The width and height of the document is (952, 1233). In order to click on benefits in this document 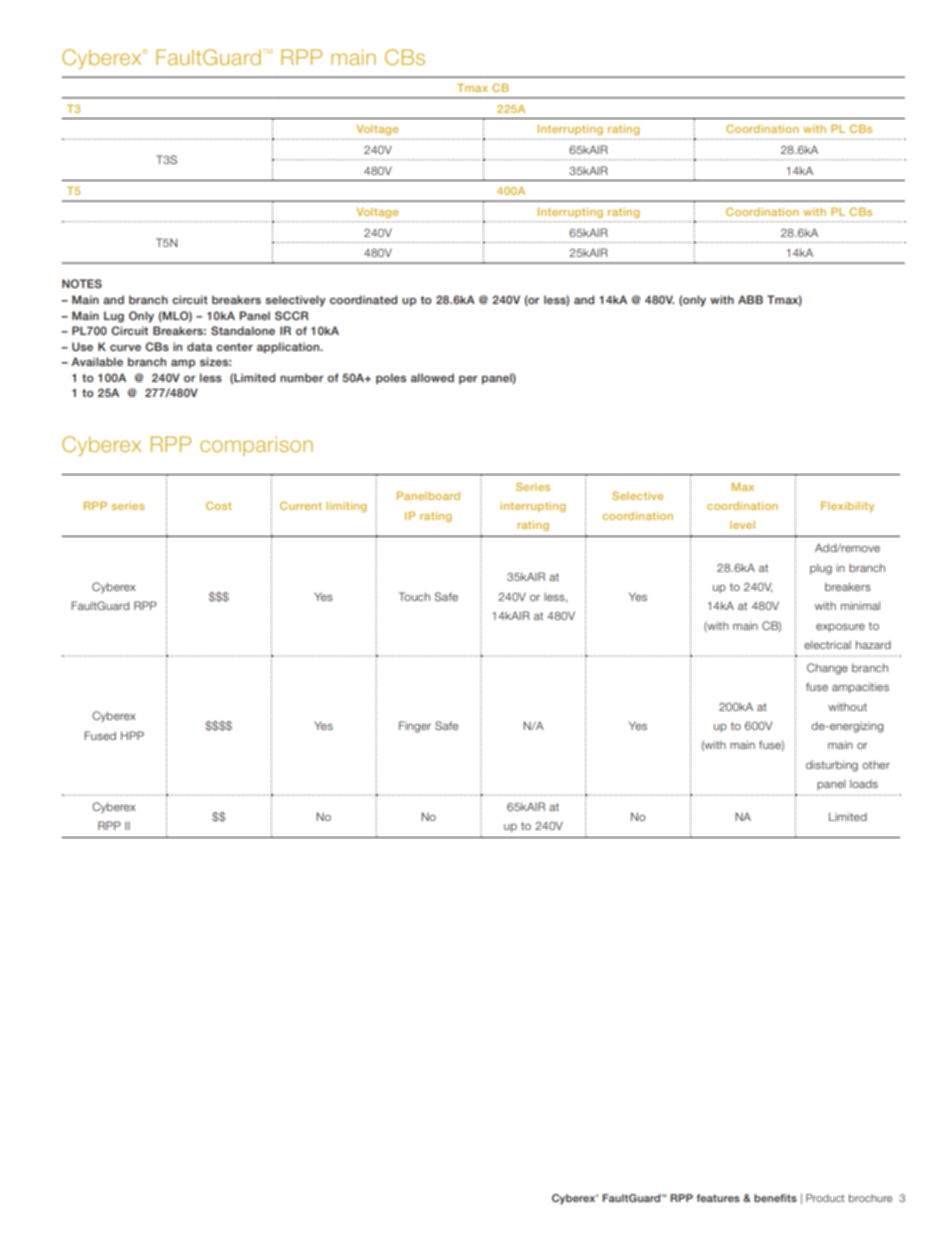, I will do `click(775, 1198)`.
